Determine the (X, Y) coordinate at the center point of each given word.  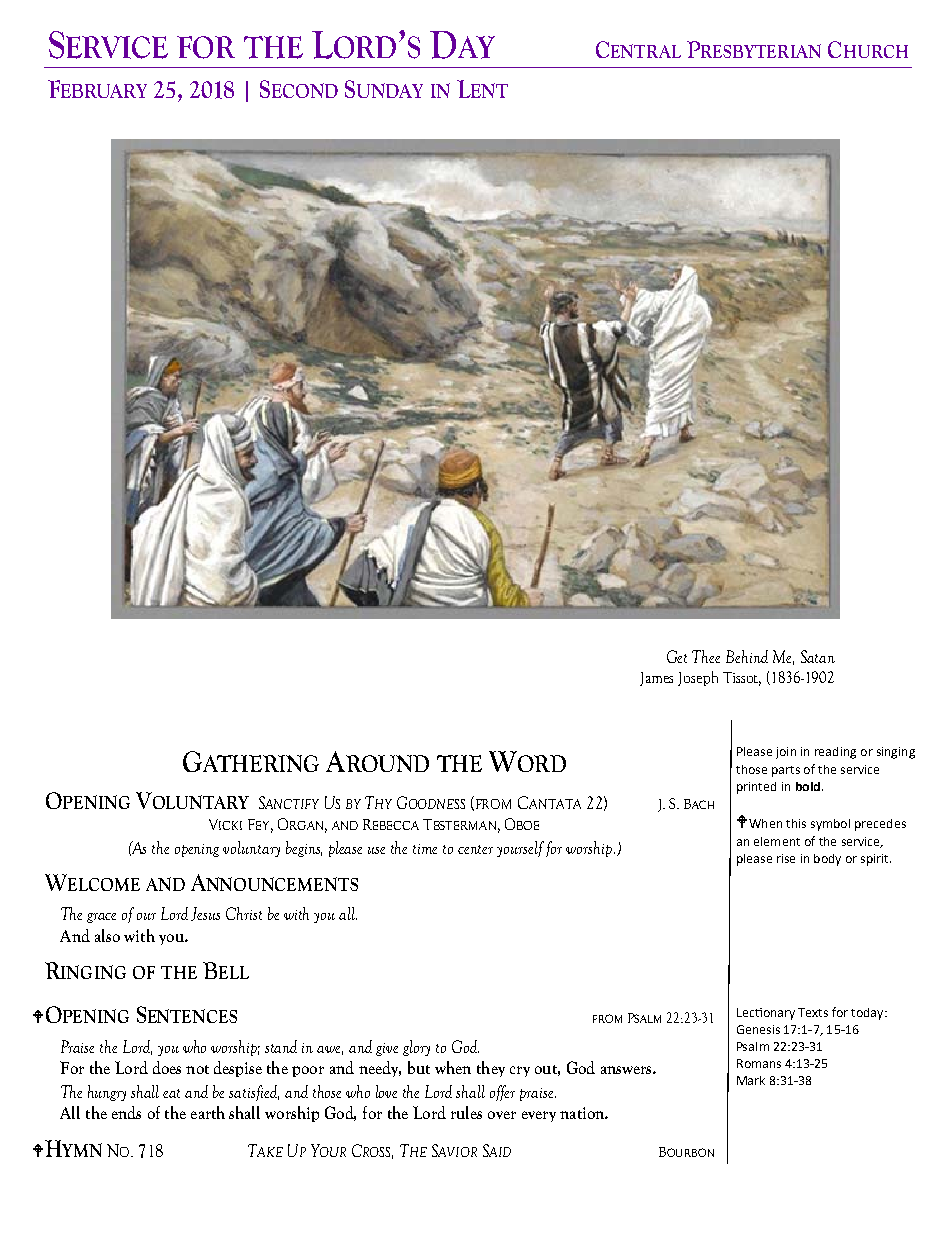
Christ (244, 913)
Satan (818, 656)
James (656, 679)
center (475, 849)
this (796, 823)
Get (677, 656)
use (376, 850)
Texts (813, 1012)
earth (208, 1112)
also (107, 935)
